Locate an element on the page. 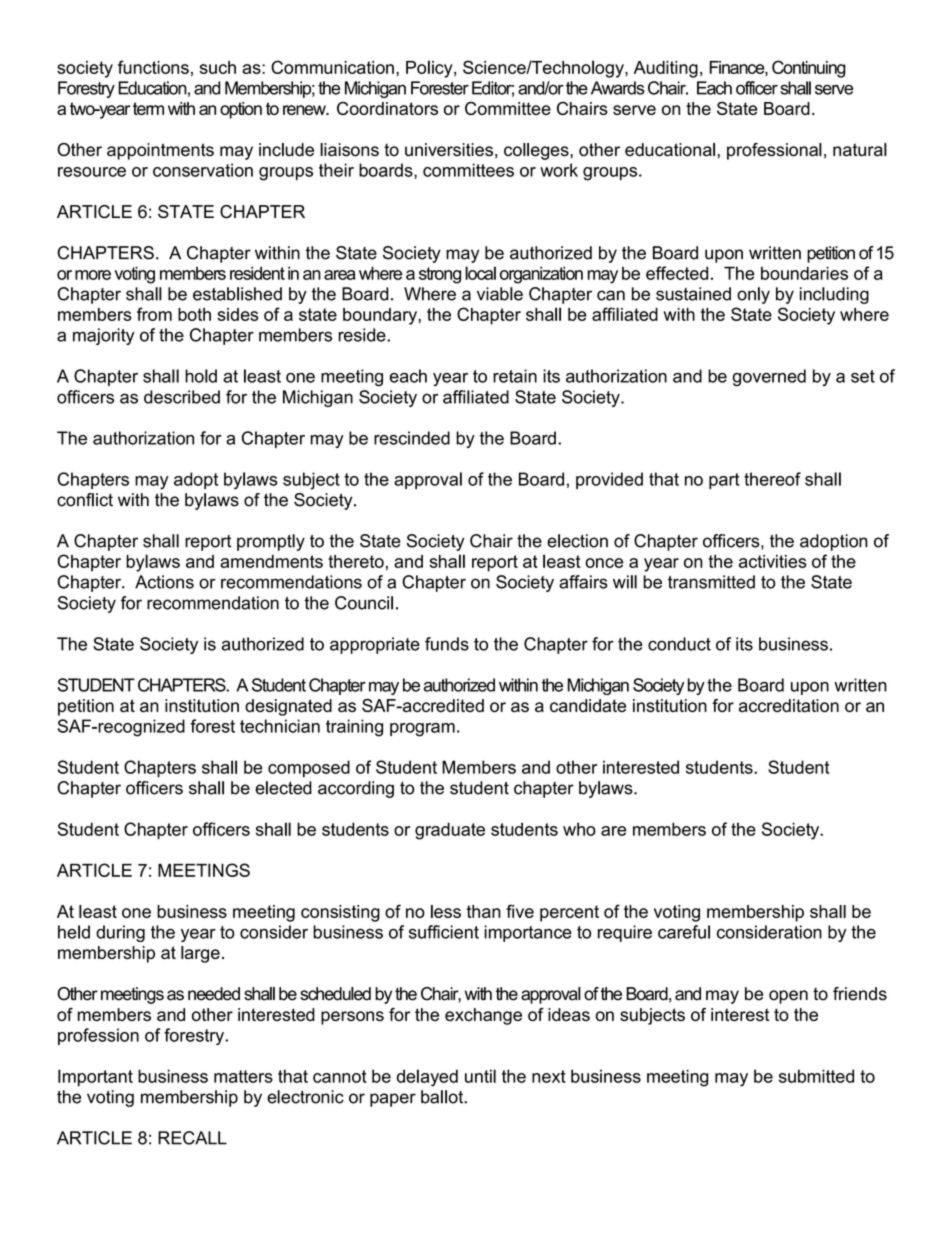 This image has width=952, height=1233. until is located at coordinates (480, 1076).
